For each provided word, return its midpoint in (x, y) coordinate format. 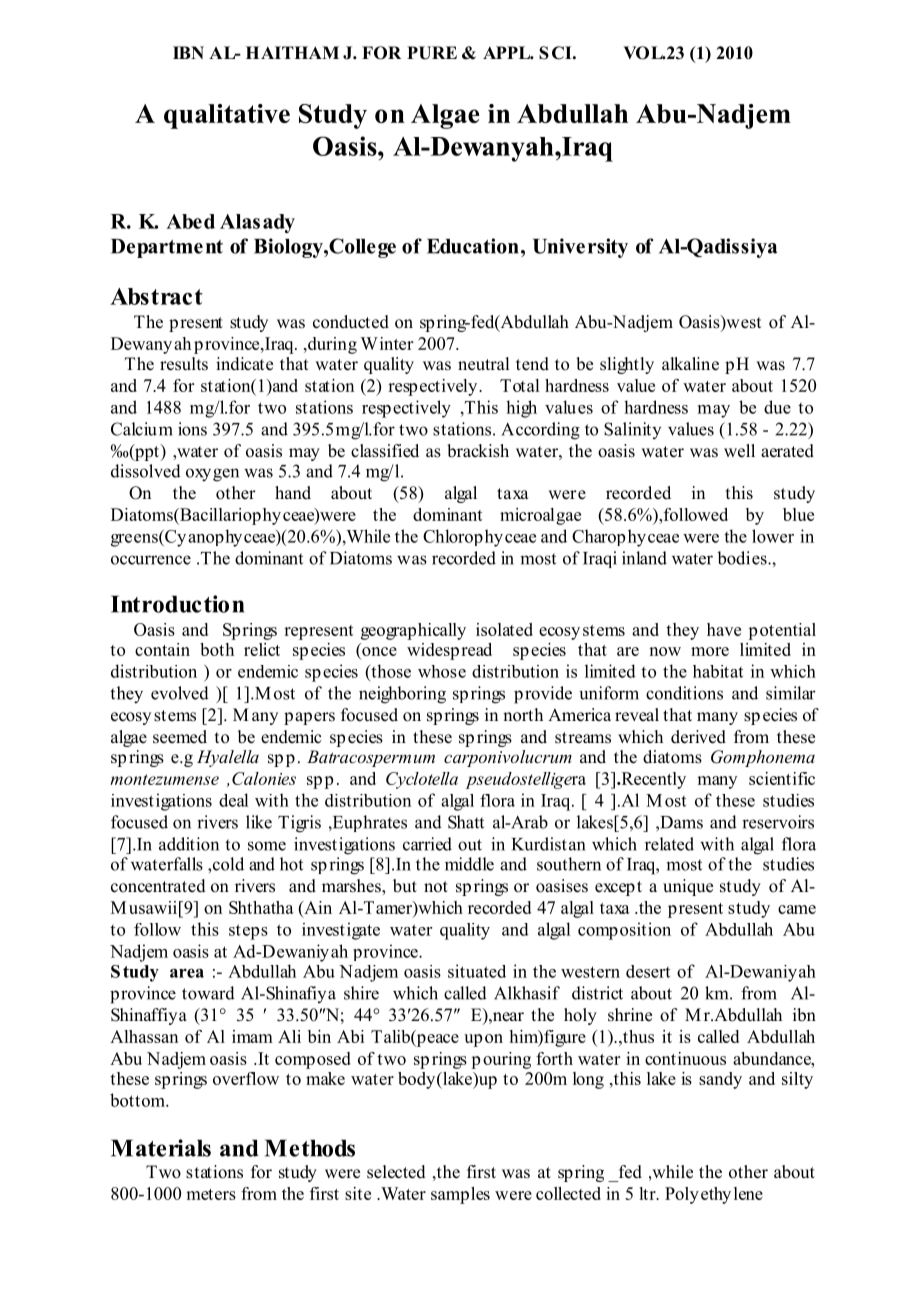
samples (460, 1195)
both (217, 649)
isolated (504, 629)
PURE (432, 53)
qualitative (227, 116)
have (724, 629)
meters (211, 1194)
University (580, 248)
